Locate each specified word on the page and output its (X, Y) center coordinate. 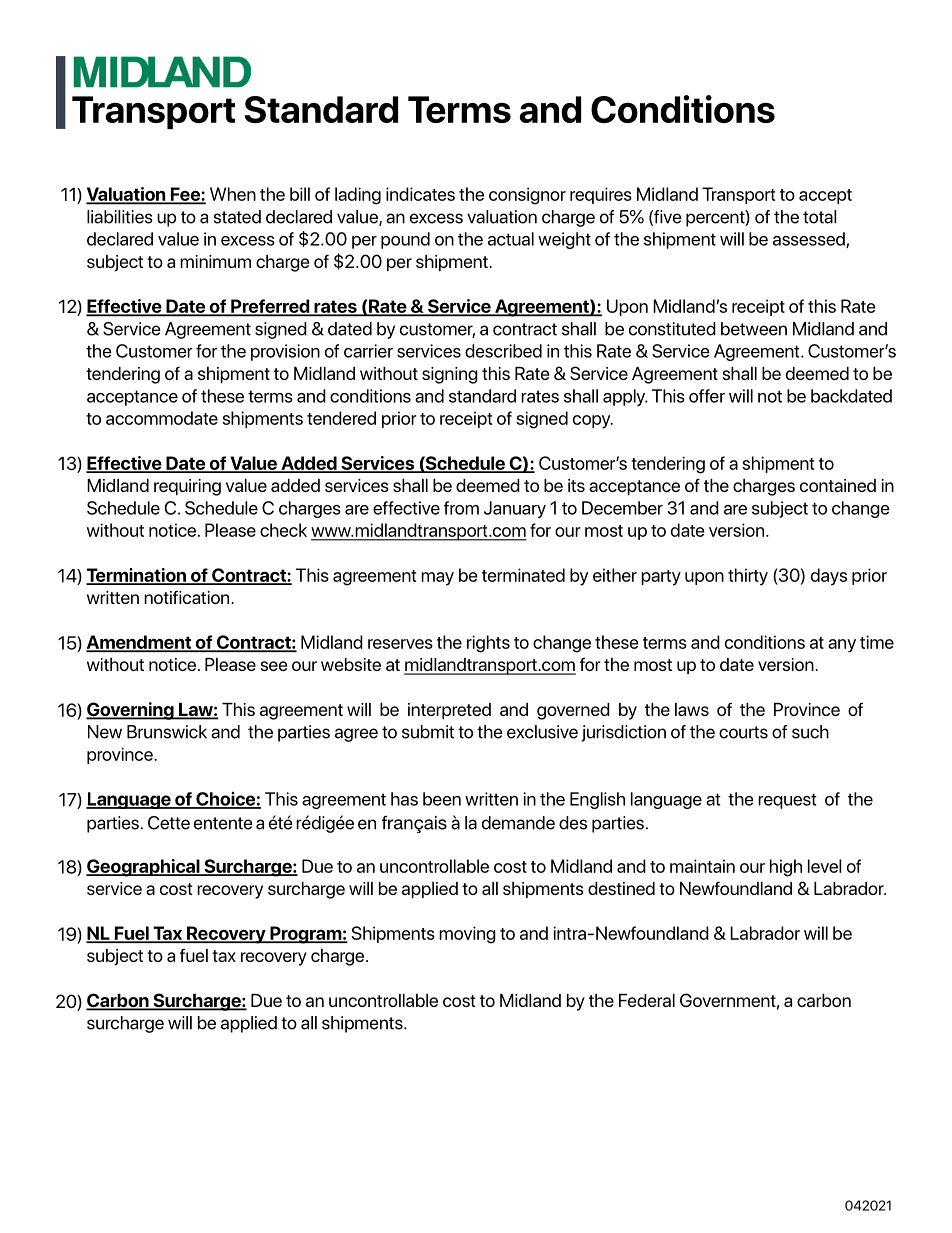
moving (467, 935)
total (820, 217)
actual (511, 239)
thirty (748, 577)
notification (188, 597)
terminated (523, 575)
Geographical (144, 868)
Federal (647, 1000)
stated (237, 217)
